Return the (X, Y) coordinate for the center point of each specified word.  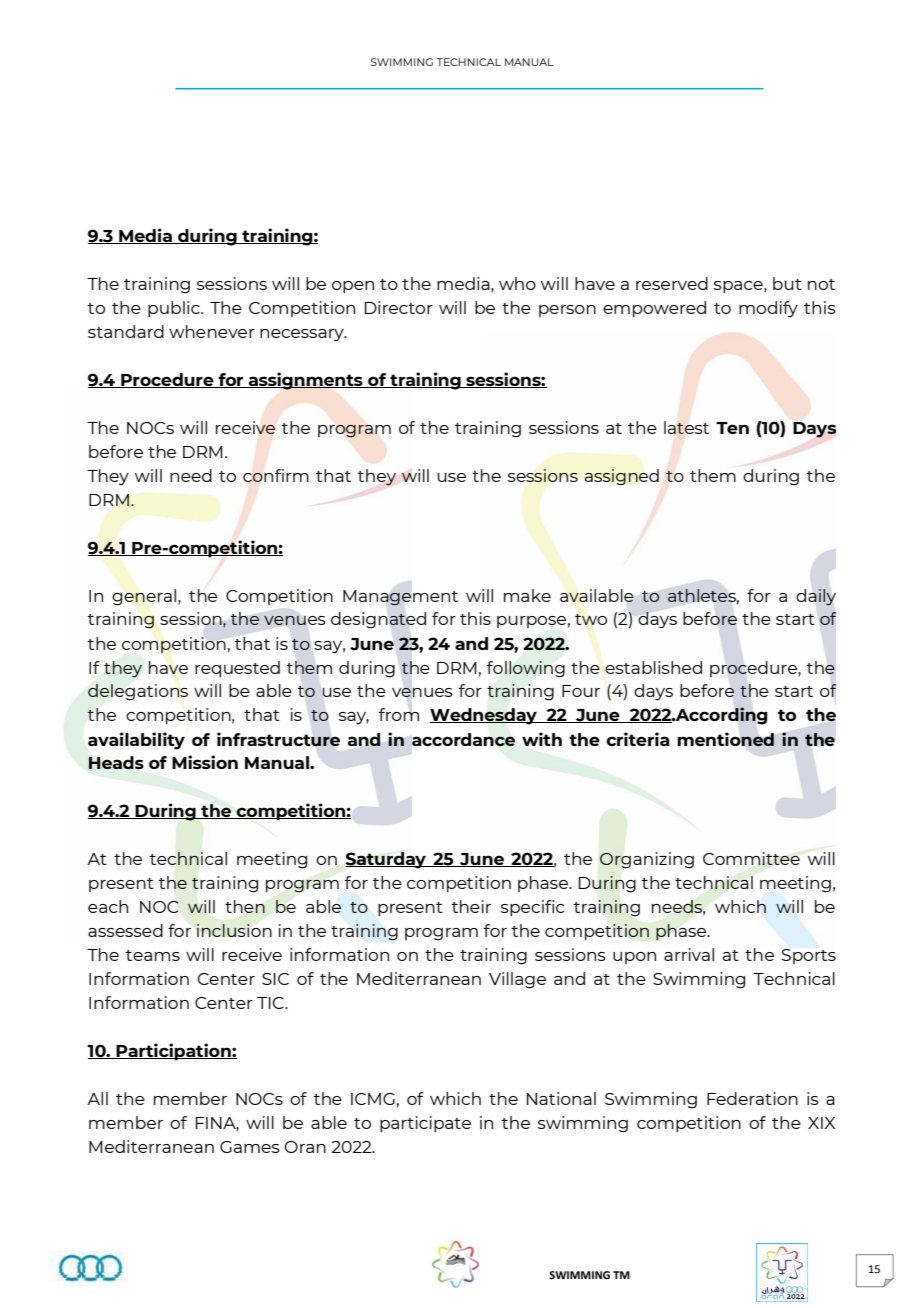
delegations (138, 692)
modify (768, 309)
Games (250, 1147)
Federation (752, 1098)
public (175, 309)
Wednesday (484, 716)
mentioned (725, 739)
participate (425, 1124)
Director (399, 307)
